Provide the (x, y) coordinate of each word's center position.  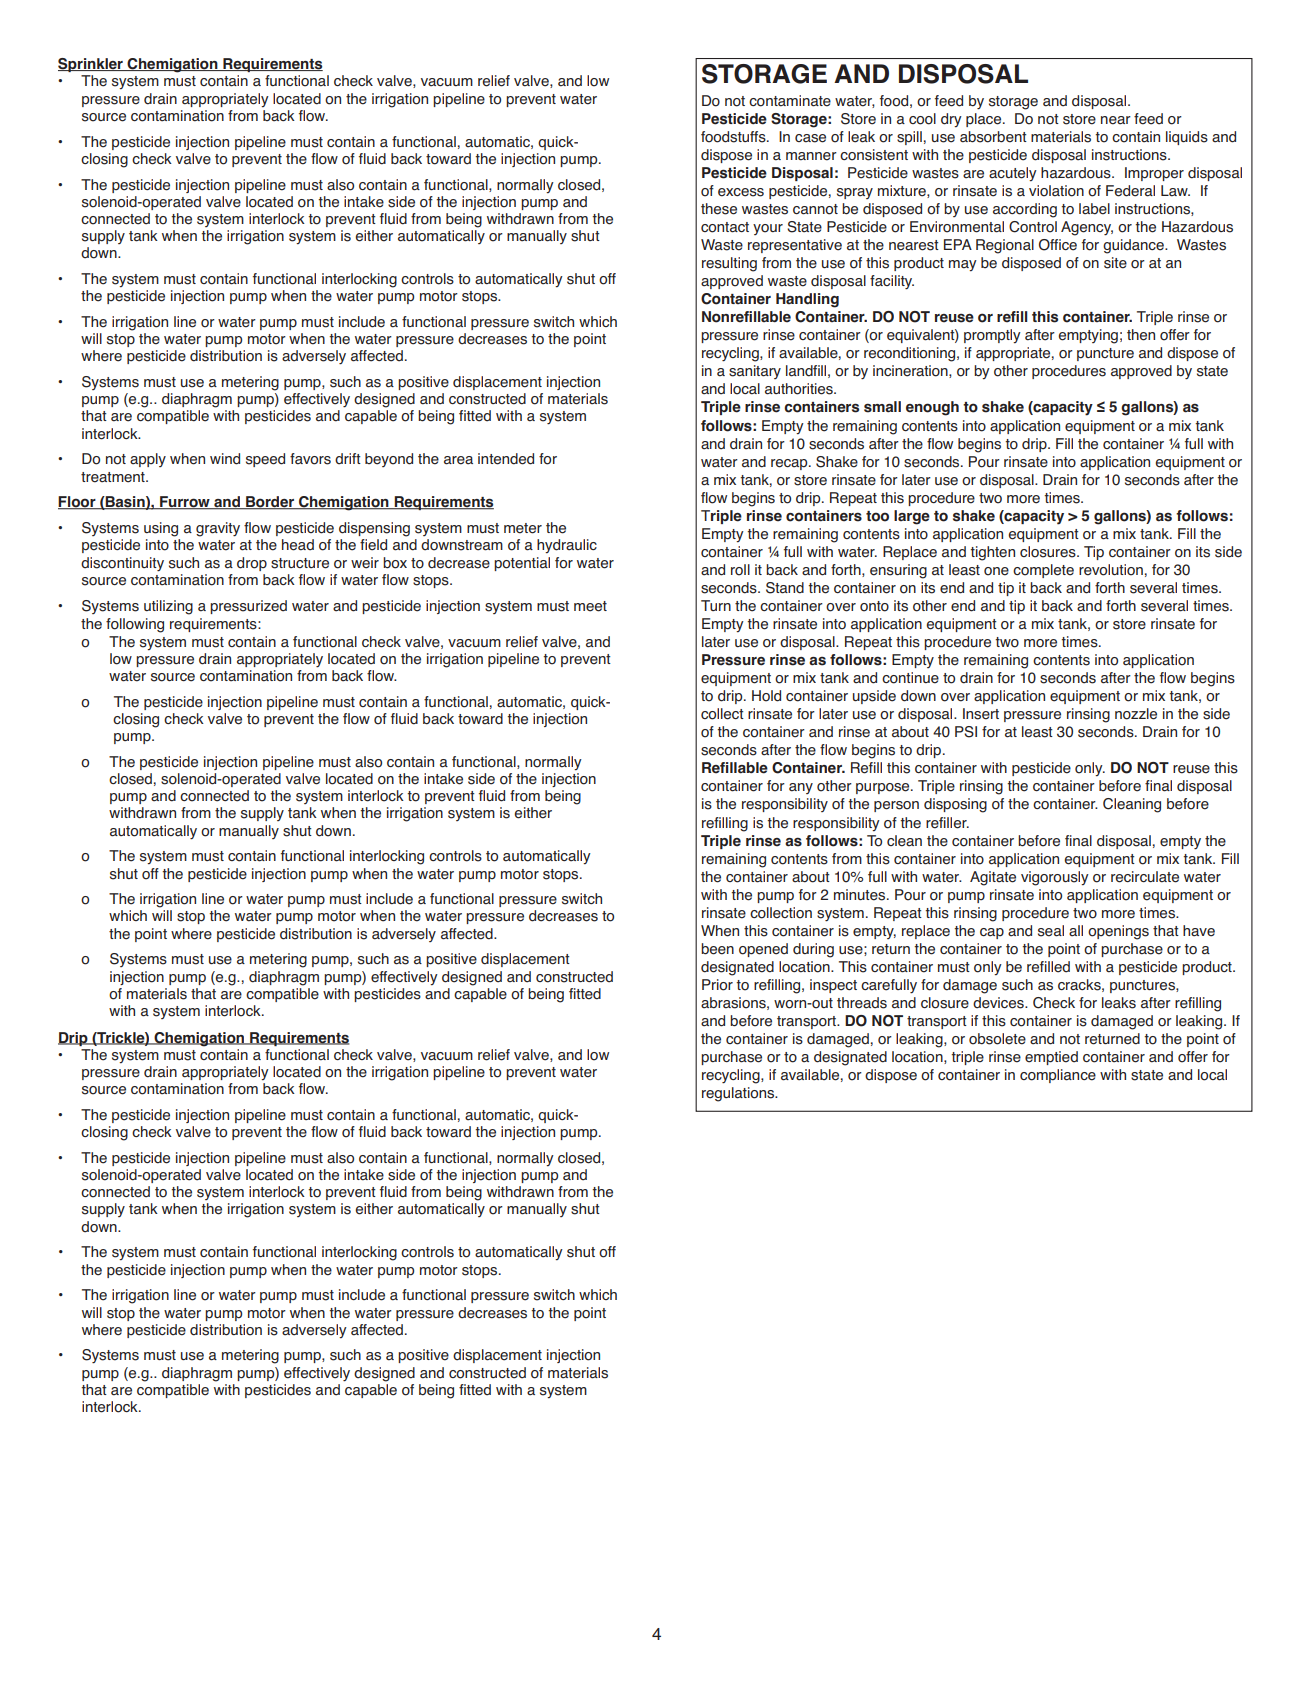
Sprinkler (91, 65)
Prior (717, 985)
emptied (1051, 1058)
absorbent (993, 137)
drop (252, 564)
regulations (739, 1094)
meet (590, 606)
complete (1043, 571)
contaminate (790, 101)
